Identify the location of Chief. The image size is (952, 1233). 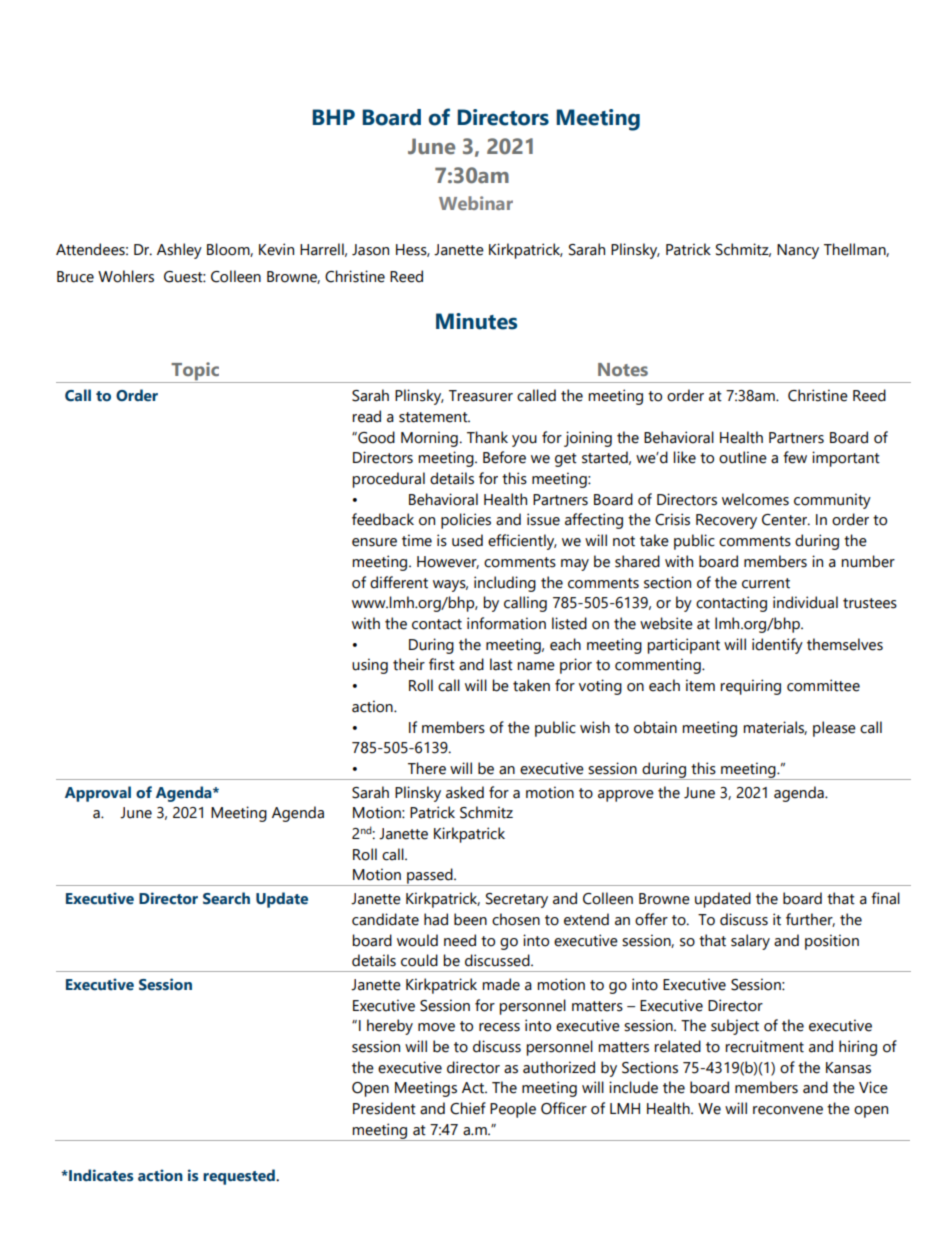
(468, 1108).
